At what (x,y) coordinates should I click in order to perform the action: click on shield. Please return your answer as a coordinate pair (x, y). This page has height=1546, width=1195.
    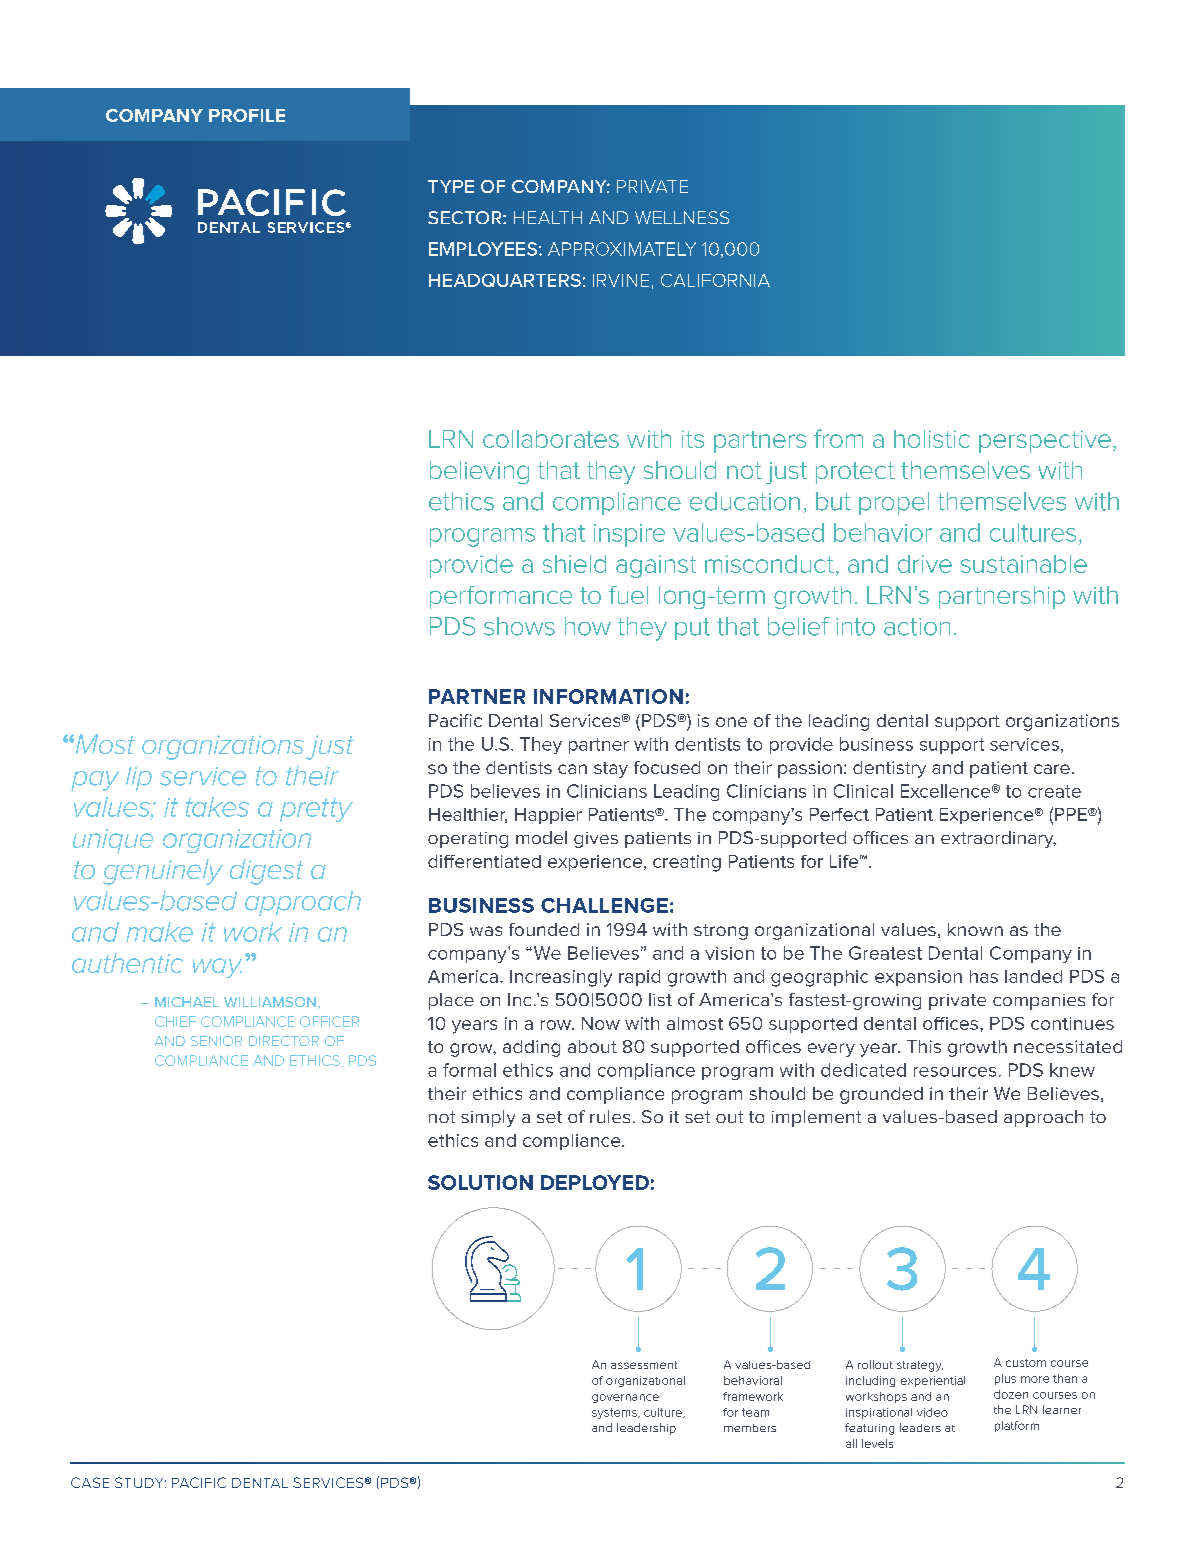
    Looking at the image, I should click on (574, 564).
